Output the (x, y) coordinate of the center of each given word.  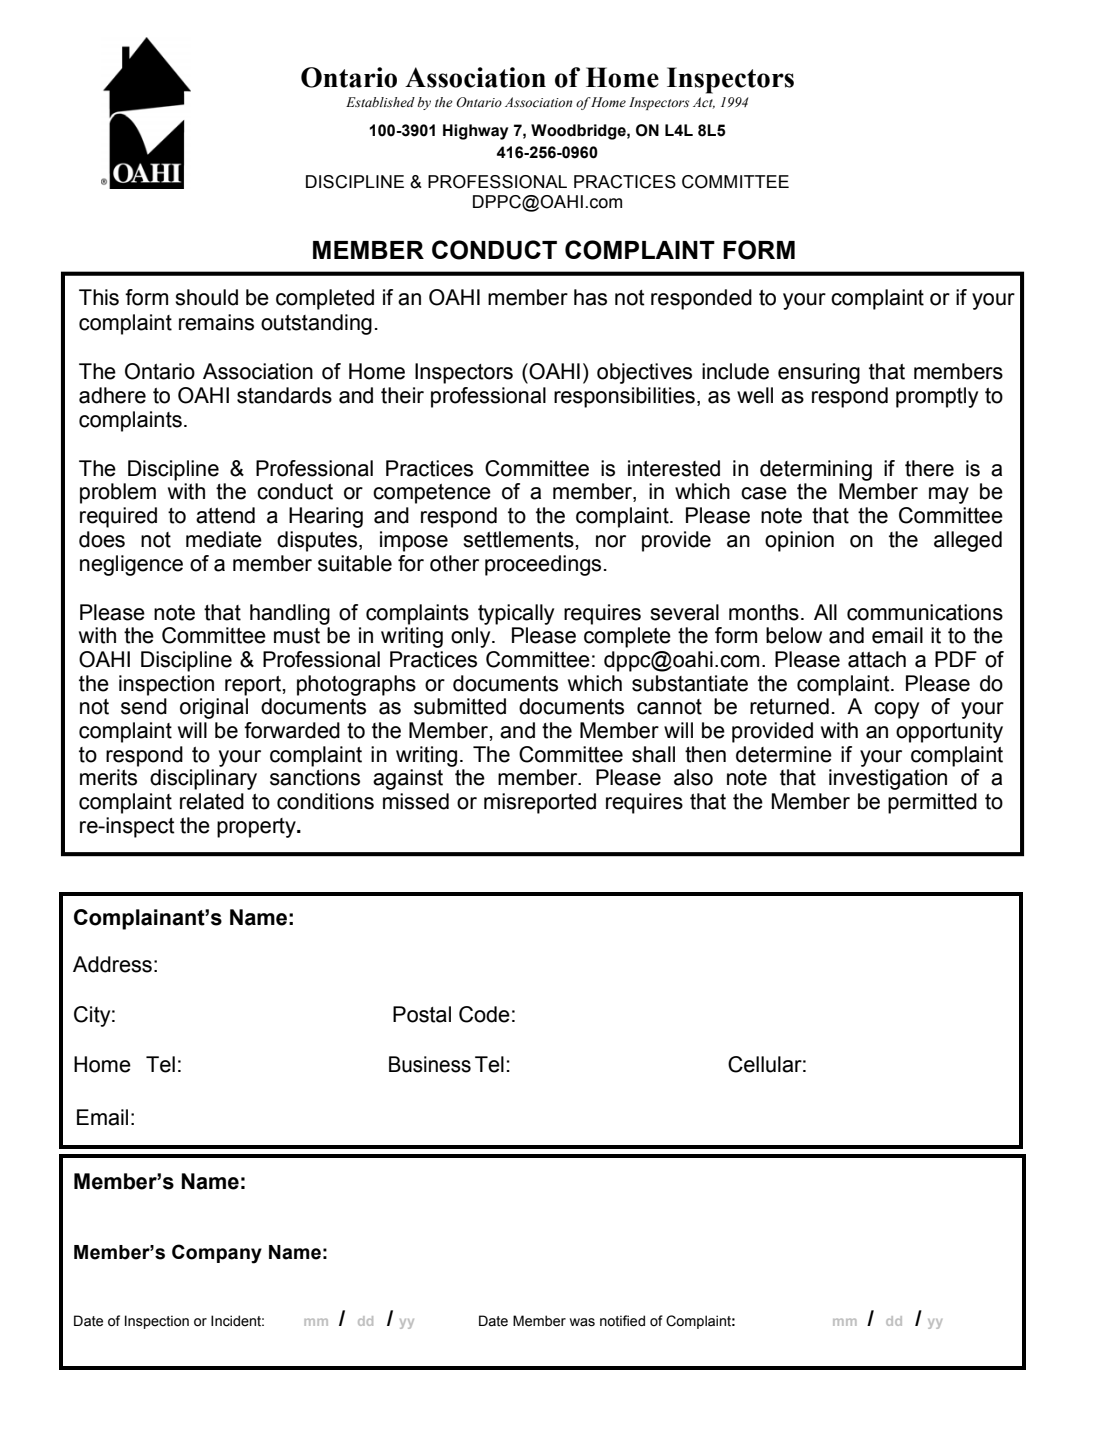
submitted (460, 706)
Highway (475, 132)
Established (380, 102)
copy (896, 710)
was (582, 1322)
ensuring (819, 373)
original (214, 708)
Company (217, 1254)
